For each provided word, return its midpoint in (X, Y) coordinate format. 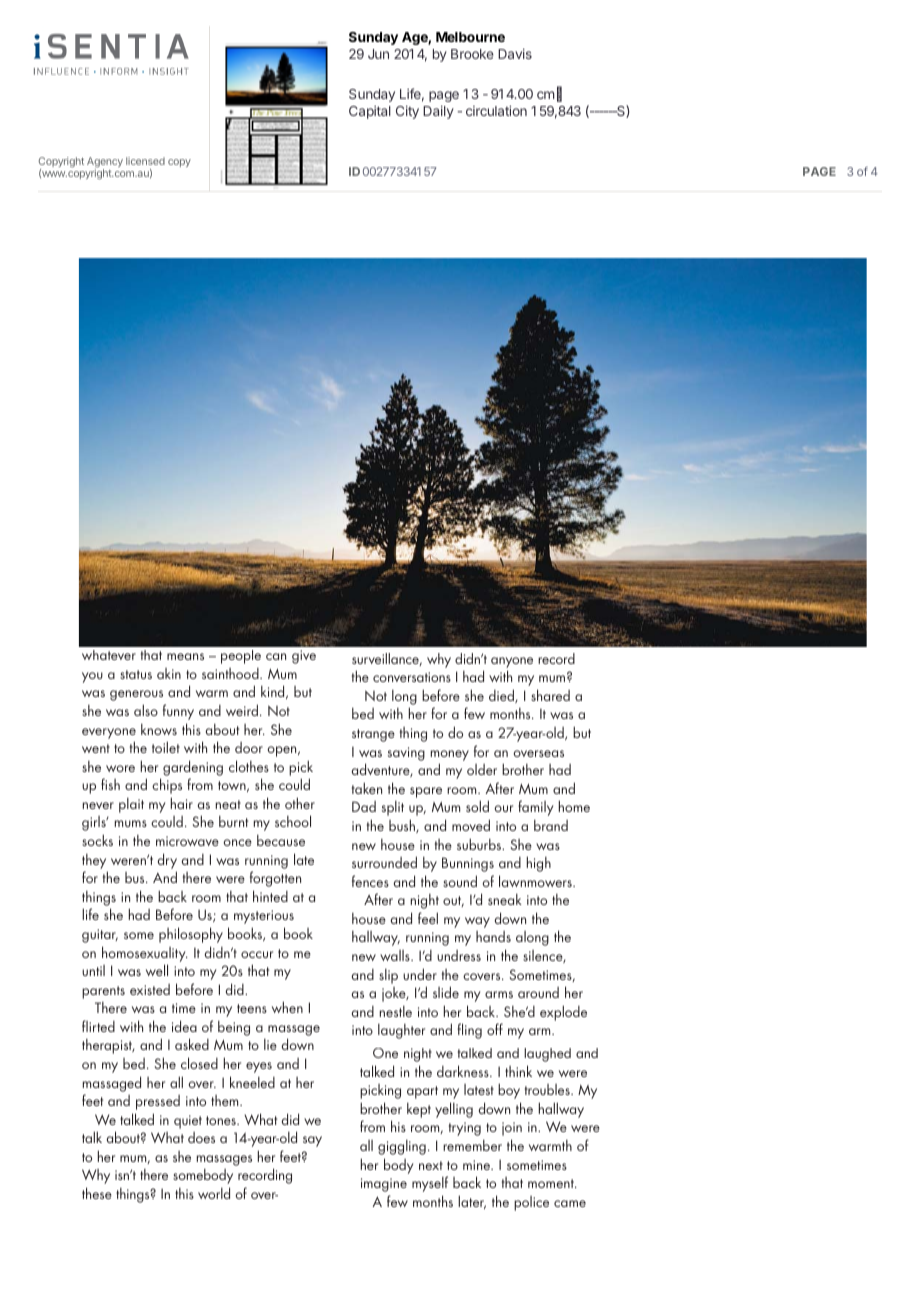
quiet (188, 1122)
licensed (145, 161)
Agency (105, 163)
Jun (378, 54)
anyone (512, 662)
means (185, 656)
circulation (496, 110)
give (304, 657)
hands (493, 936)
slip (388, 976)
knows (159, 729)
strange (373, 735)
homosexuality (145, 954)
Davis (515, 54)
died (502, 696)
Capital (370, 112)
